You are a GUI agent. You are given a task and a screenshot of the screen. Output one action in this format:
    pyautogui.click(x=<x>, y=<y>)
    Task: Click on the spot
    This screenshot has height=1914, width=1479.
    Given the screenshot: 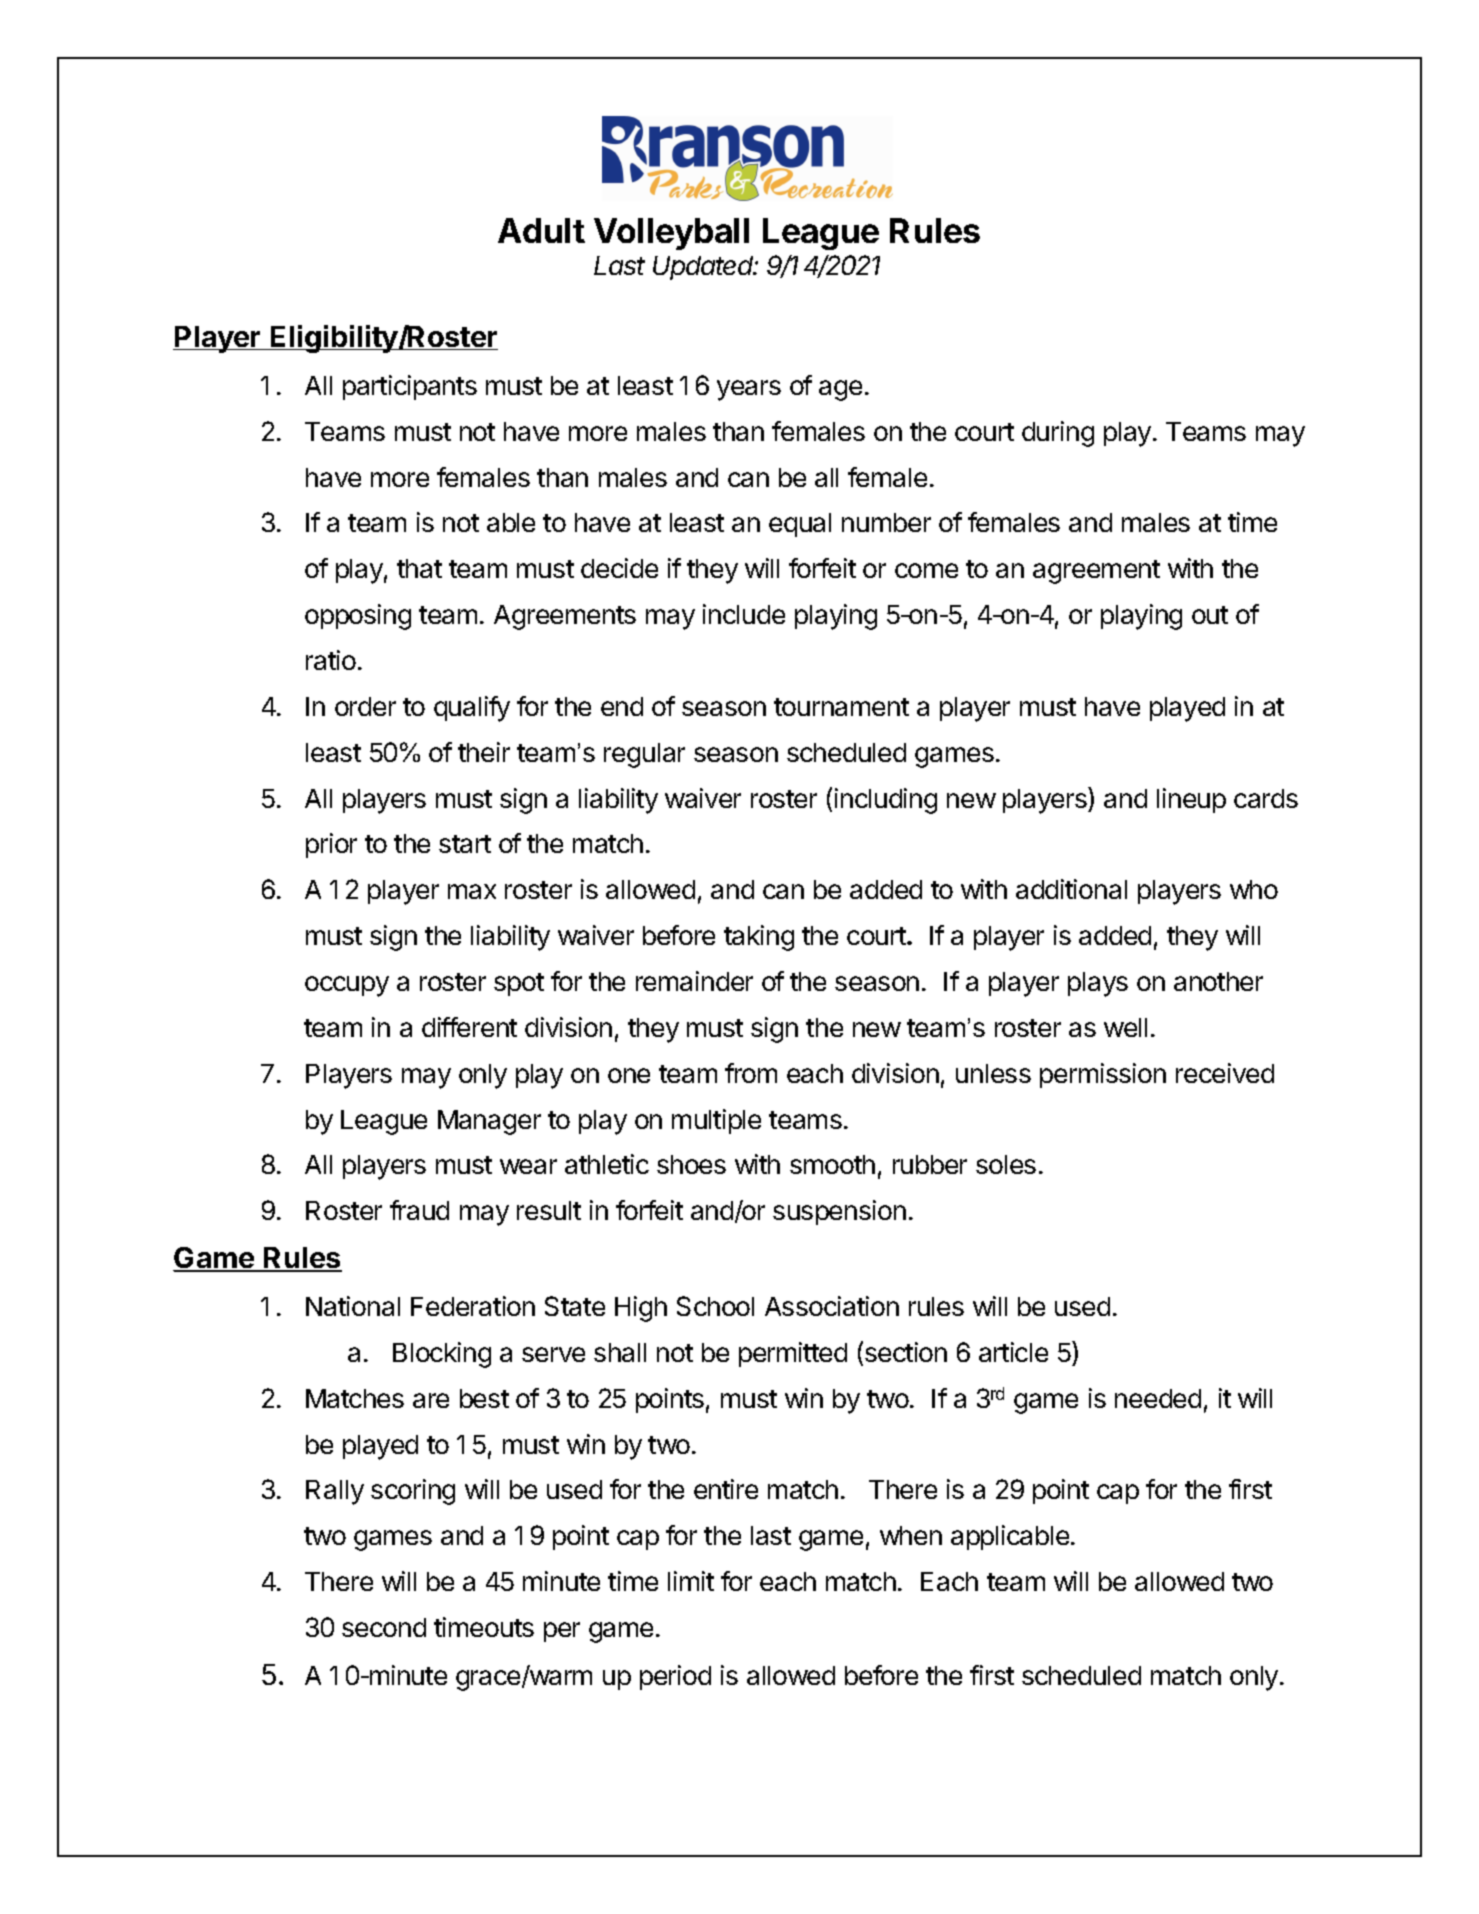 What is the action you would take?
    pyautogui.click(x=519, y=984)
